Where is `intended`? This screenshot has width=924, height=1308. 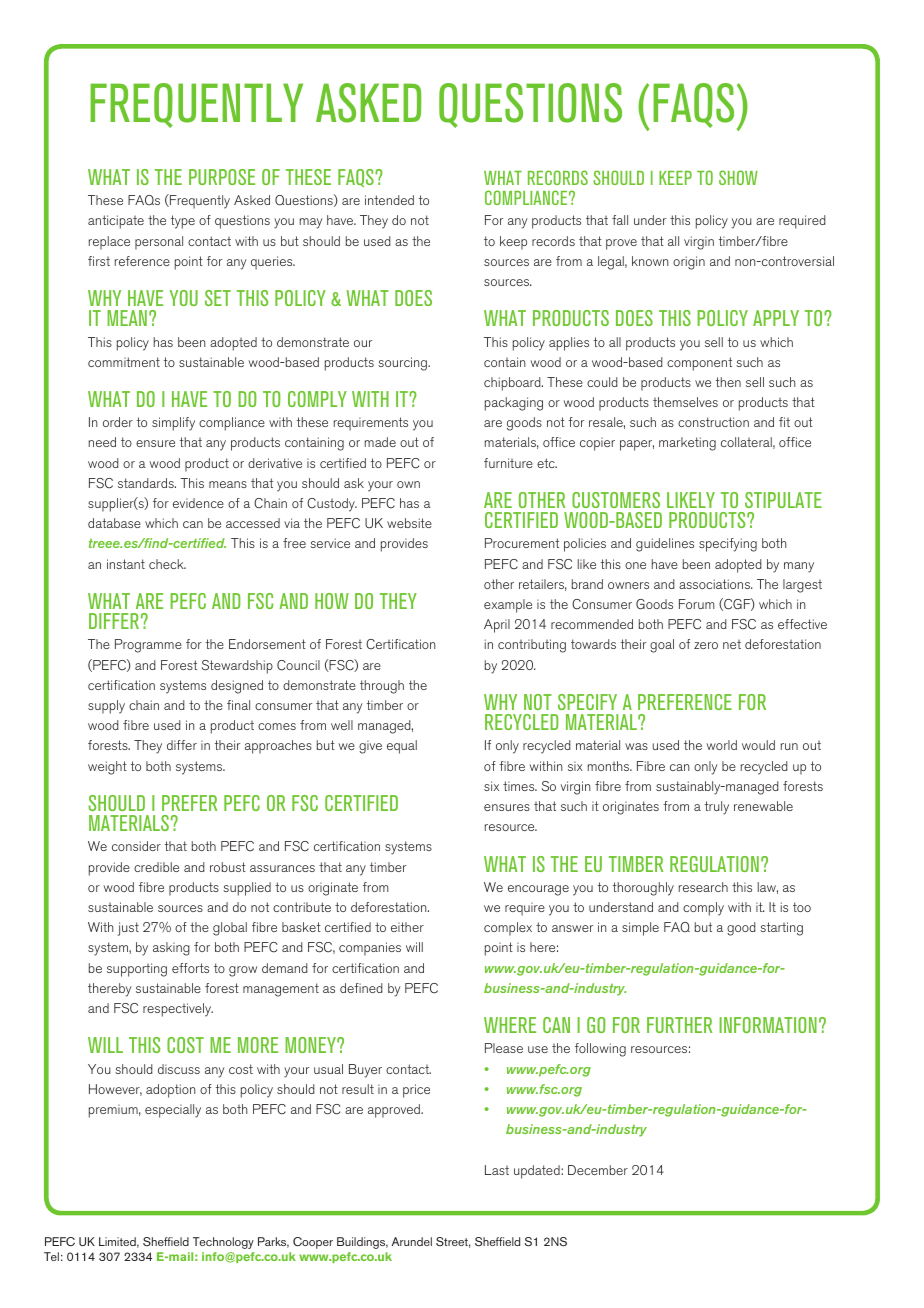 intended is located at coordinates (389, 200).
